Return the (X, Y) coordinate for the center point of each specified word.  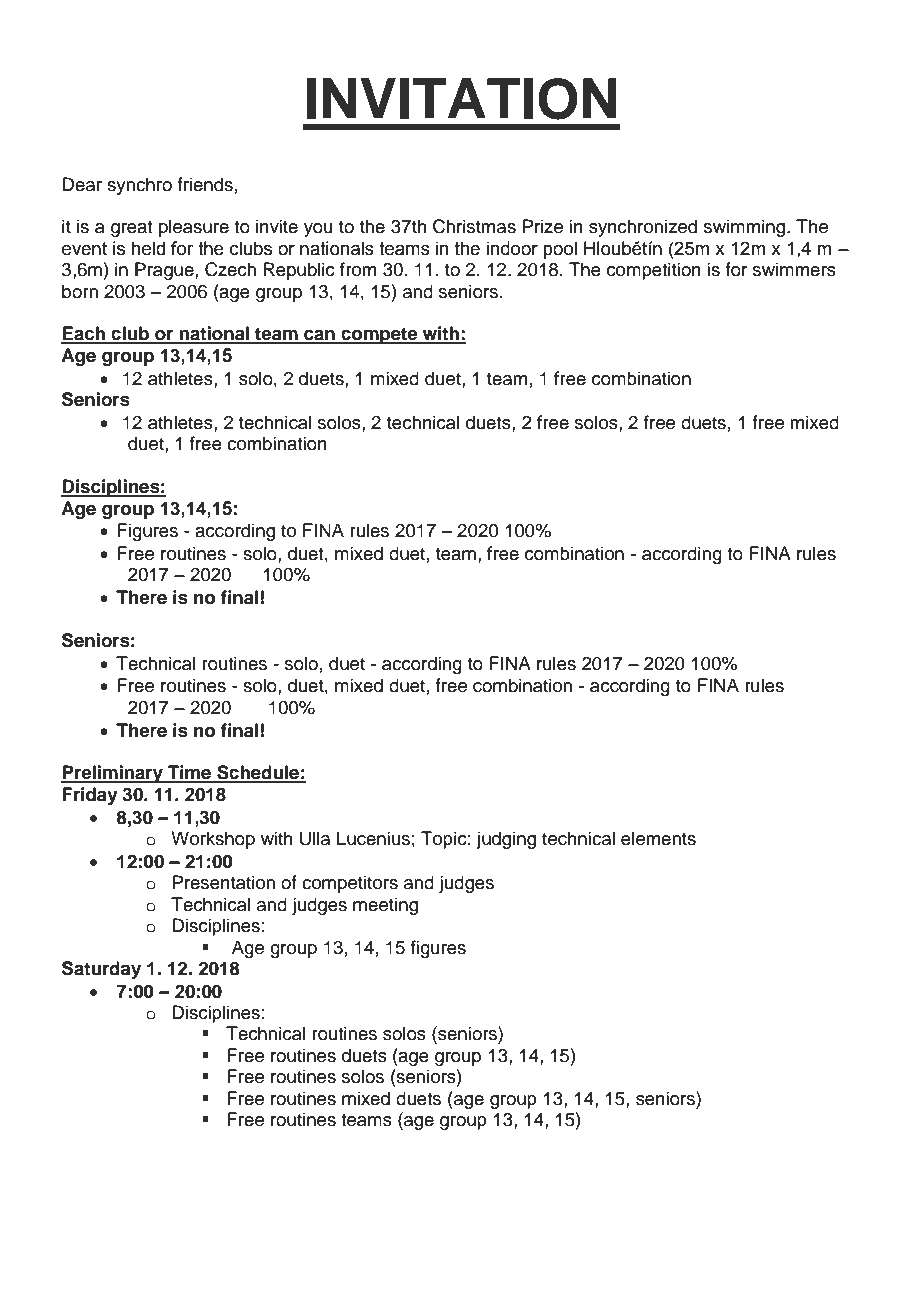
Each (84, 334)
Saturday (101, 970)
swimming (746, 228)
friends (205, 184)
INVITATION (462, 99)
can (319, 336)
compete (379, 335)
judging (506, 840)
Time (190, 773)
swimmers (794, 269)
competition (654, 271)
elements (658, 838)
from (358, 269)
